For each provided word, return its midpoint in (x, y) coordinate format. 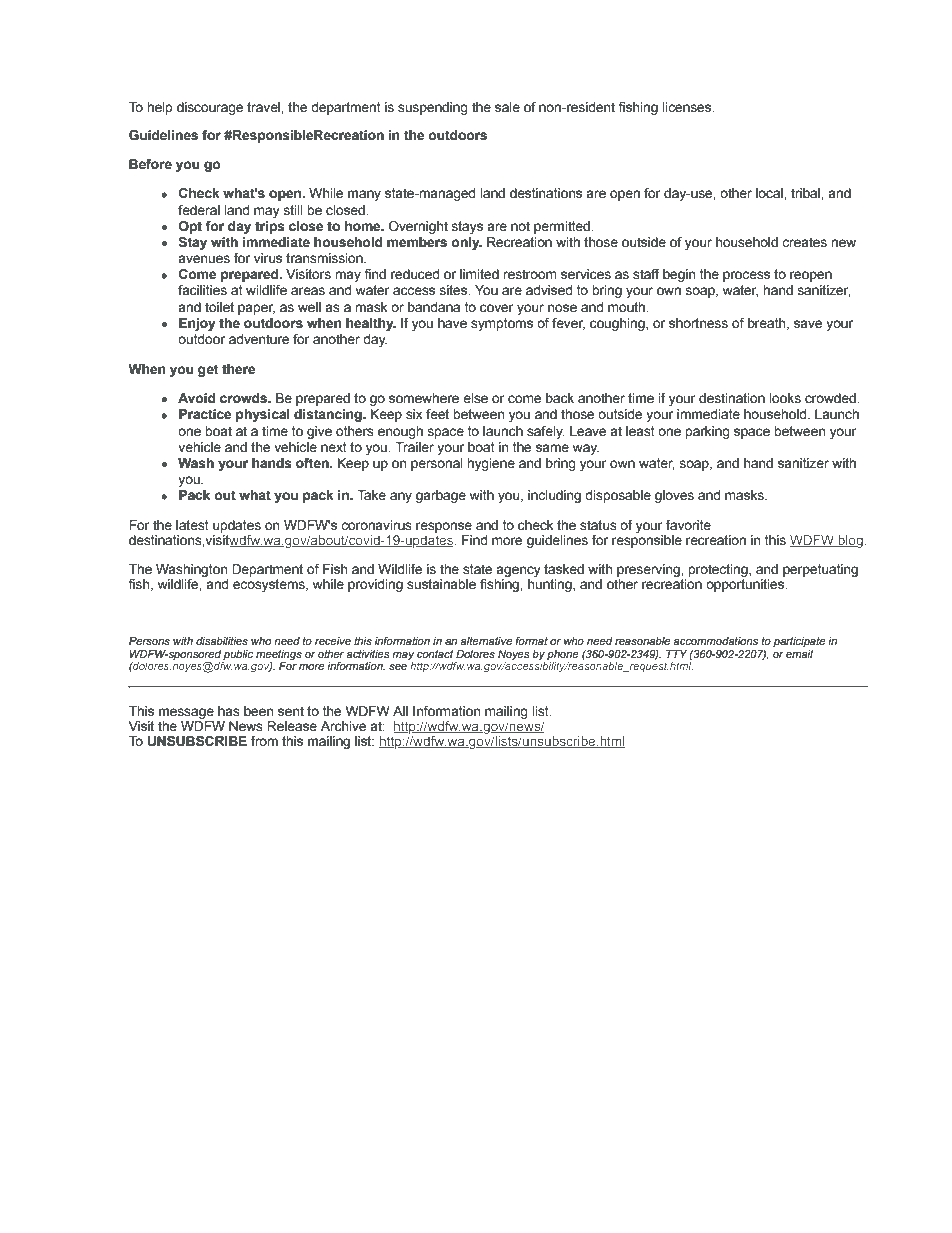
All (400, 711)
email (799, 654)
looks (785, 398)
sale (507, 107)
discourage (210, 108)
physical (263, 415)
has (229, 711)
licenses (688, 107)
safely (546, 432)
